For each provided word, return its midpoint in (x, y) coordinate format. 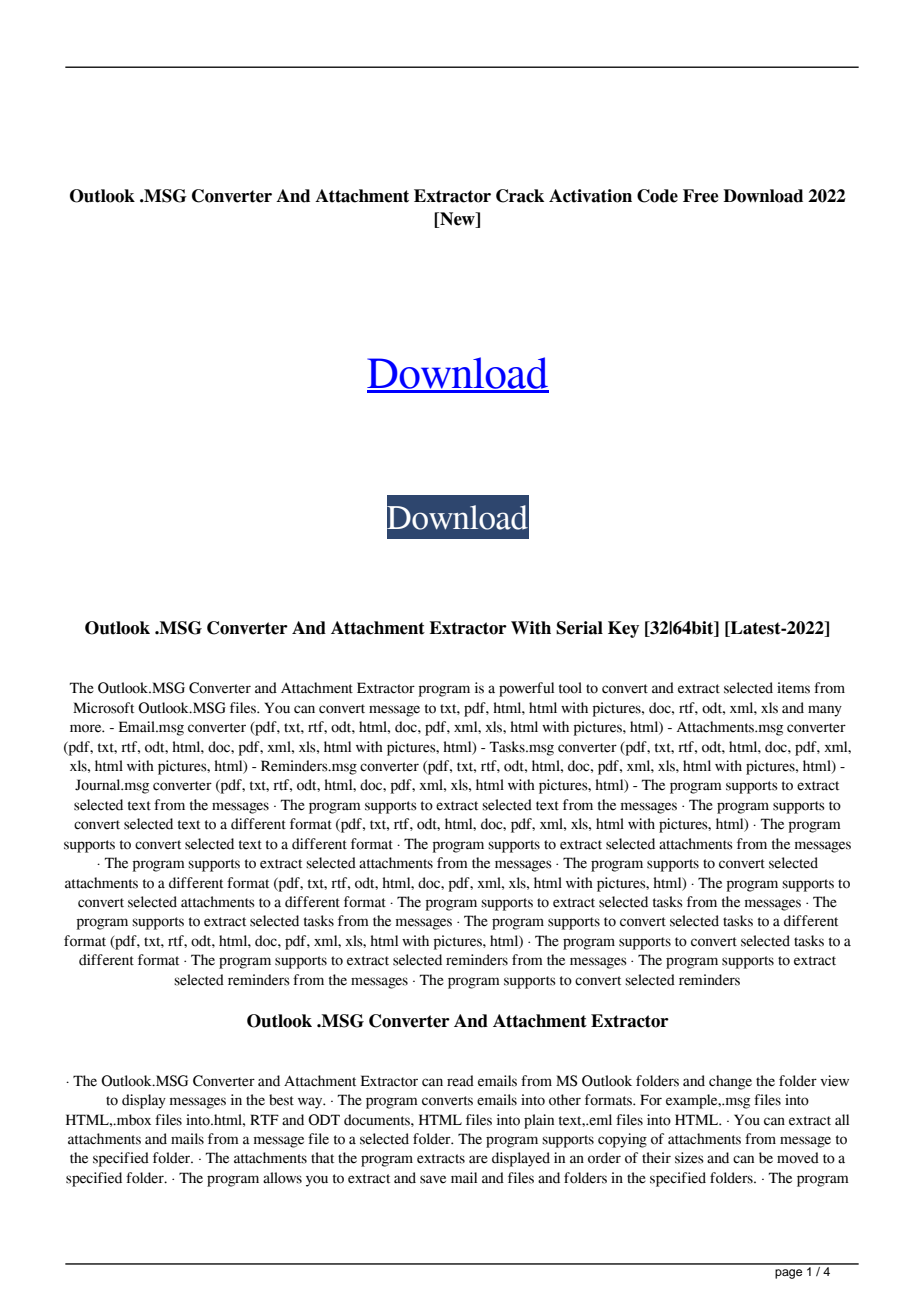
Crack (520, 196)
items (793, 688)
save (433, 1179)
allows (282, 1178)
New (457, 220)
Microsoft (103, 708)
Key (623, 629)
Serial (579, 628)
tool (570, 688)
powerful (526, 689)
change (730, 1082)
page (788, 1274)
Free (701, 196)
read (460, 1081)
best (281, 1100)
